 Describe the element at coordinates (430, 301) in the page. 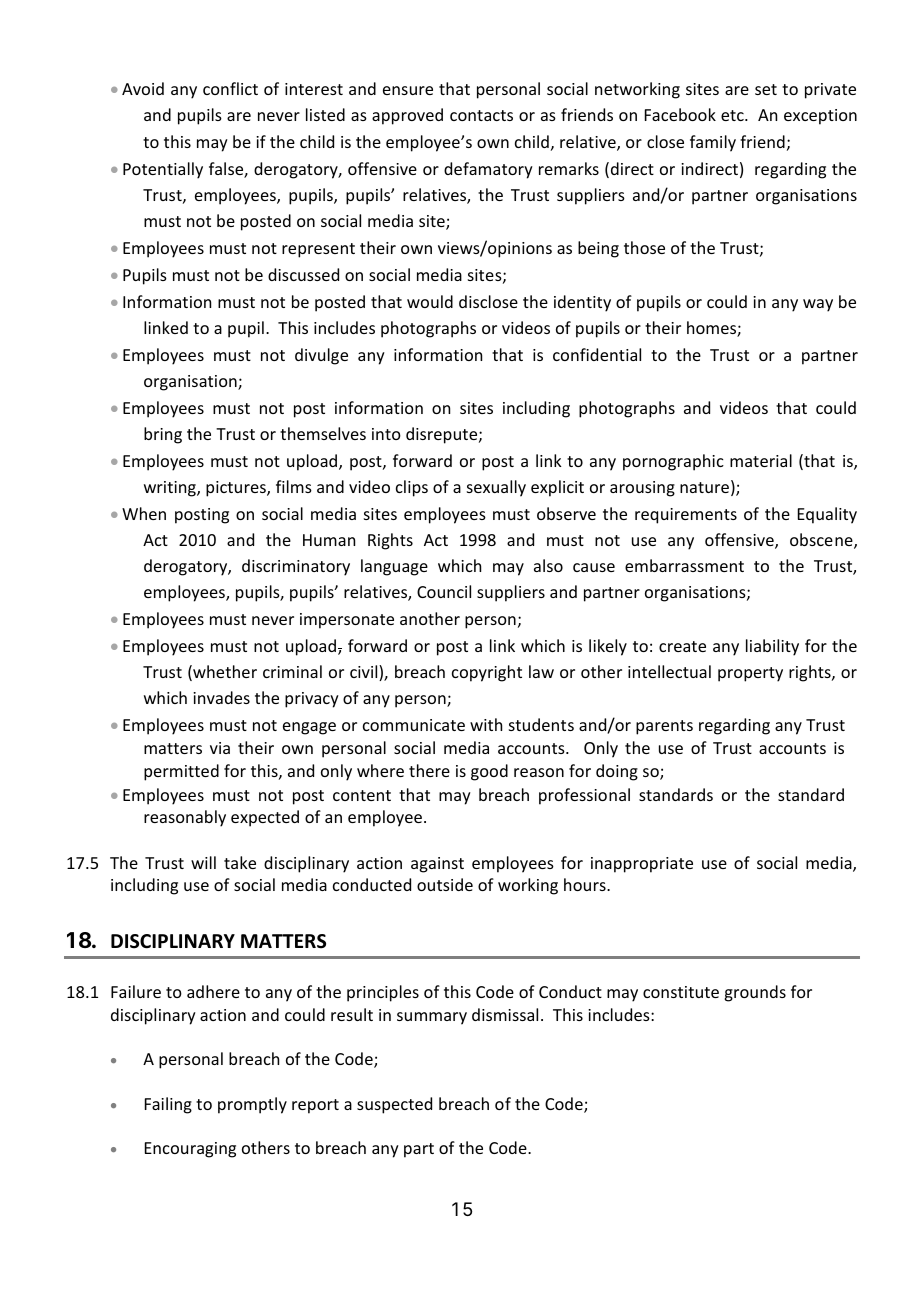

I see `would` at that location.
